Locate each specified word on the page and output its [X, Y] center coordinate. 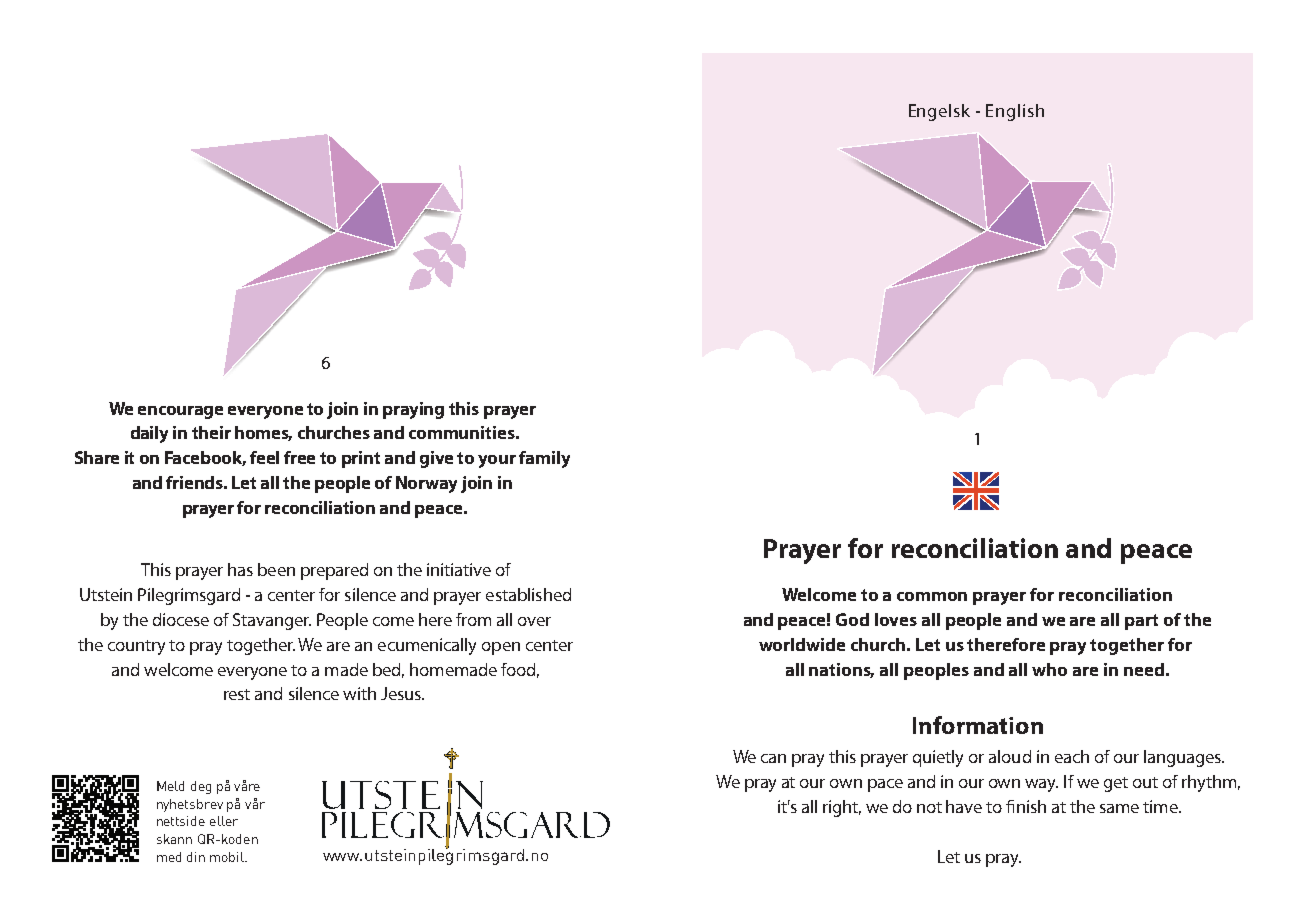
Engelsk [939, 112]
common [932, 596]
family [544, 459]
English [1015, 112]
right [842, 808]
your [497, 461]
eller [224, 821]
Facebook [205, 458]
